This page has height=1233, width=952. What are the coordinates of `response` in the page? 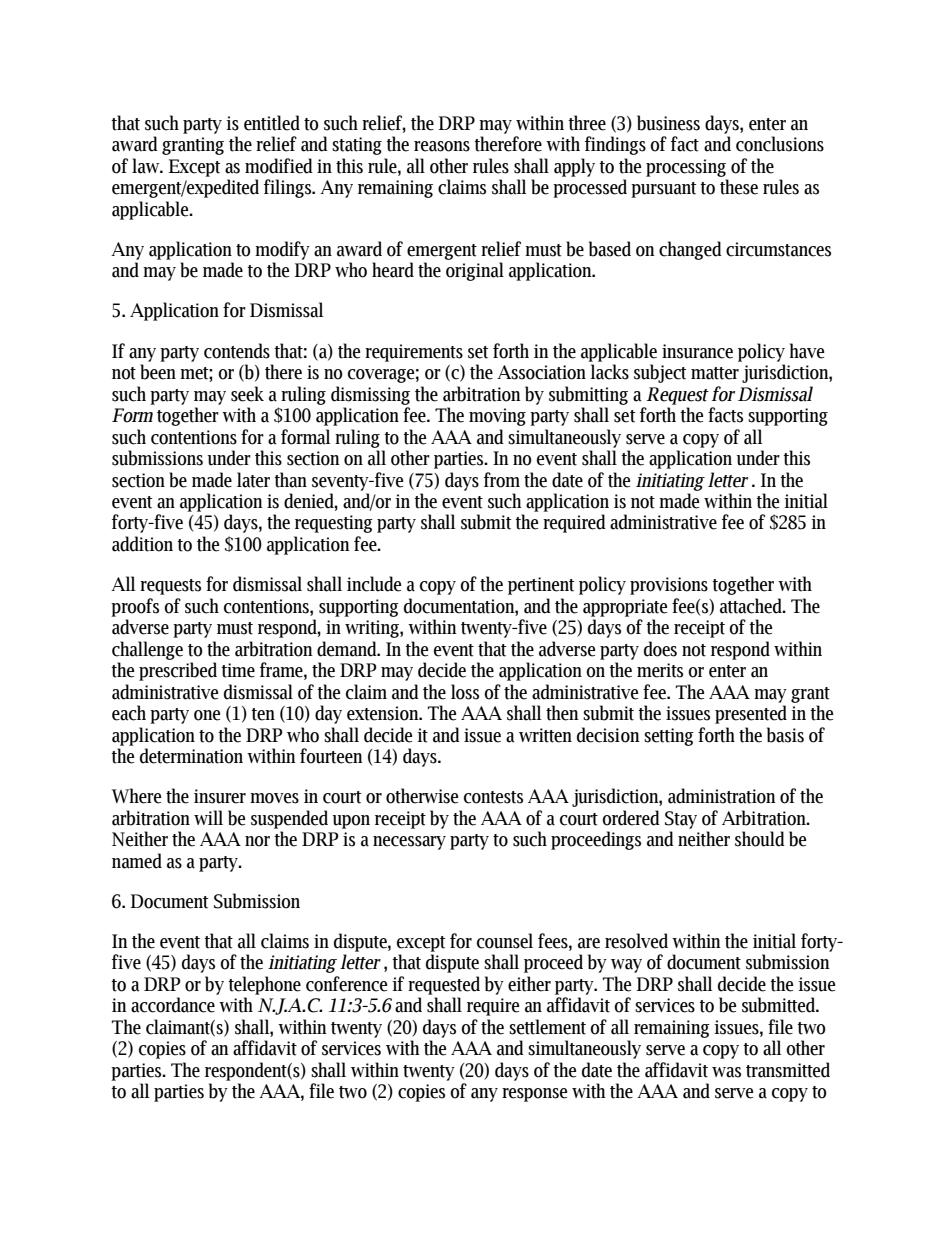 It's located at (534, 1095).
